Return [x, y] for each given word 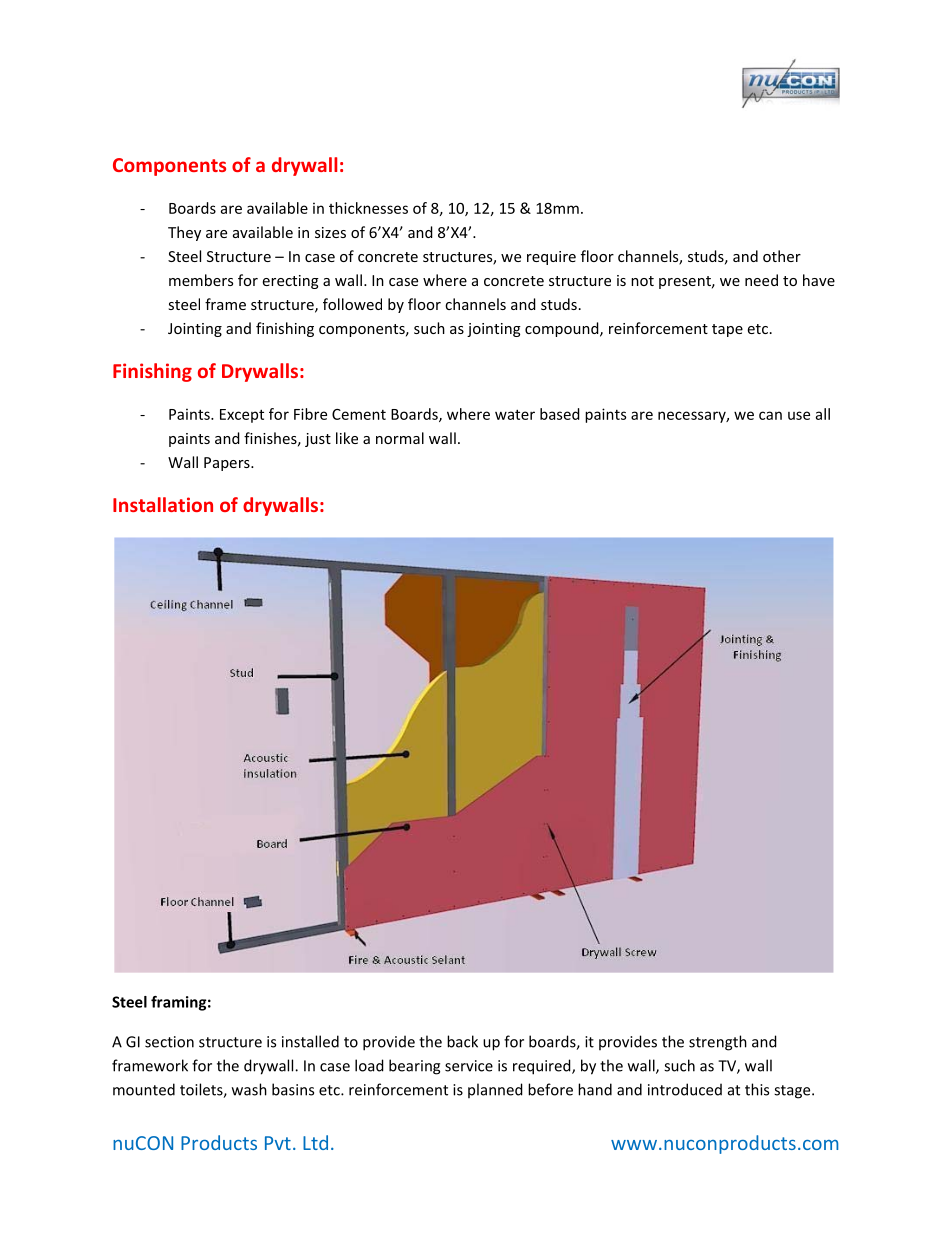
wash [249, 1089]
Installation [163, 504]
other [782, 256]
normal [400, 438]
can [770, 415]
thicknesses [368, 208]
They [184, 233]
